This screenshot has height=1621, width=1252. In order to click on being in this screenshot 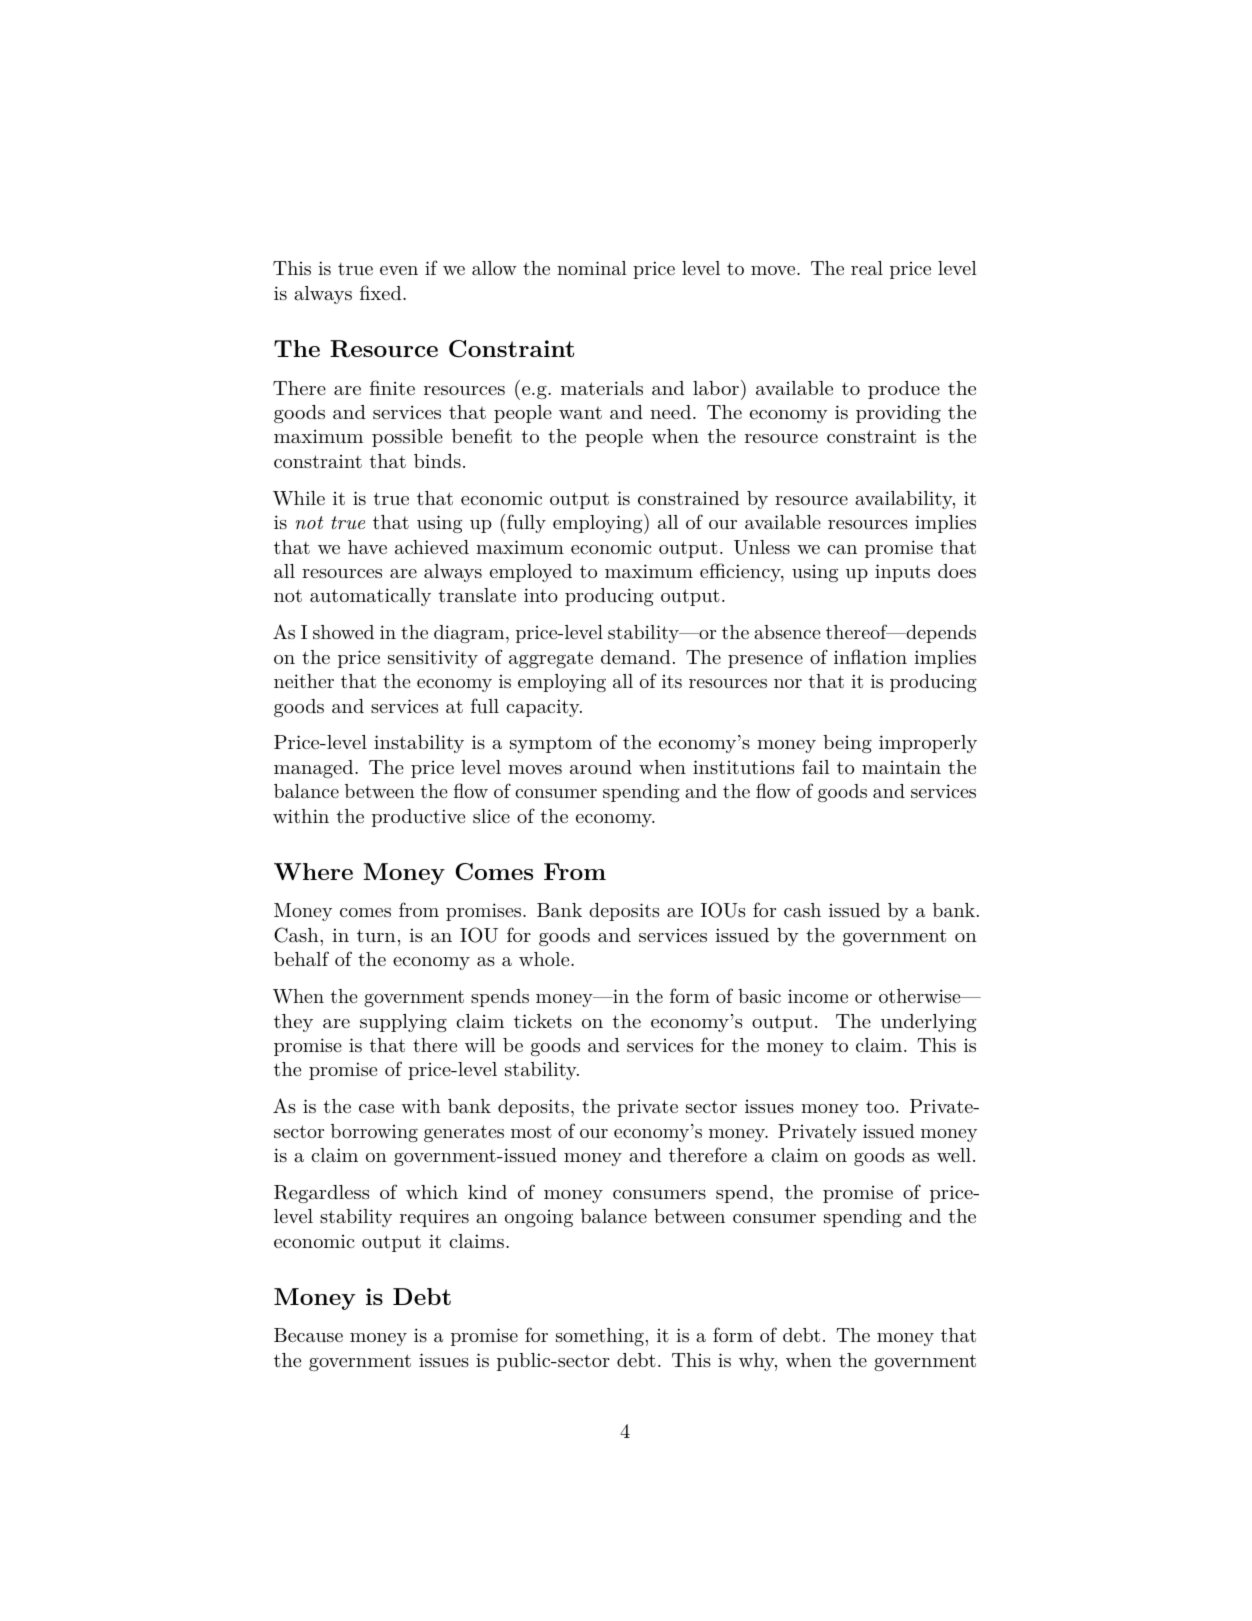, I will do `click(847, 744)`.
